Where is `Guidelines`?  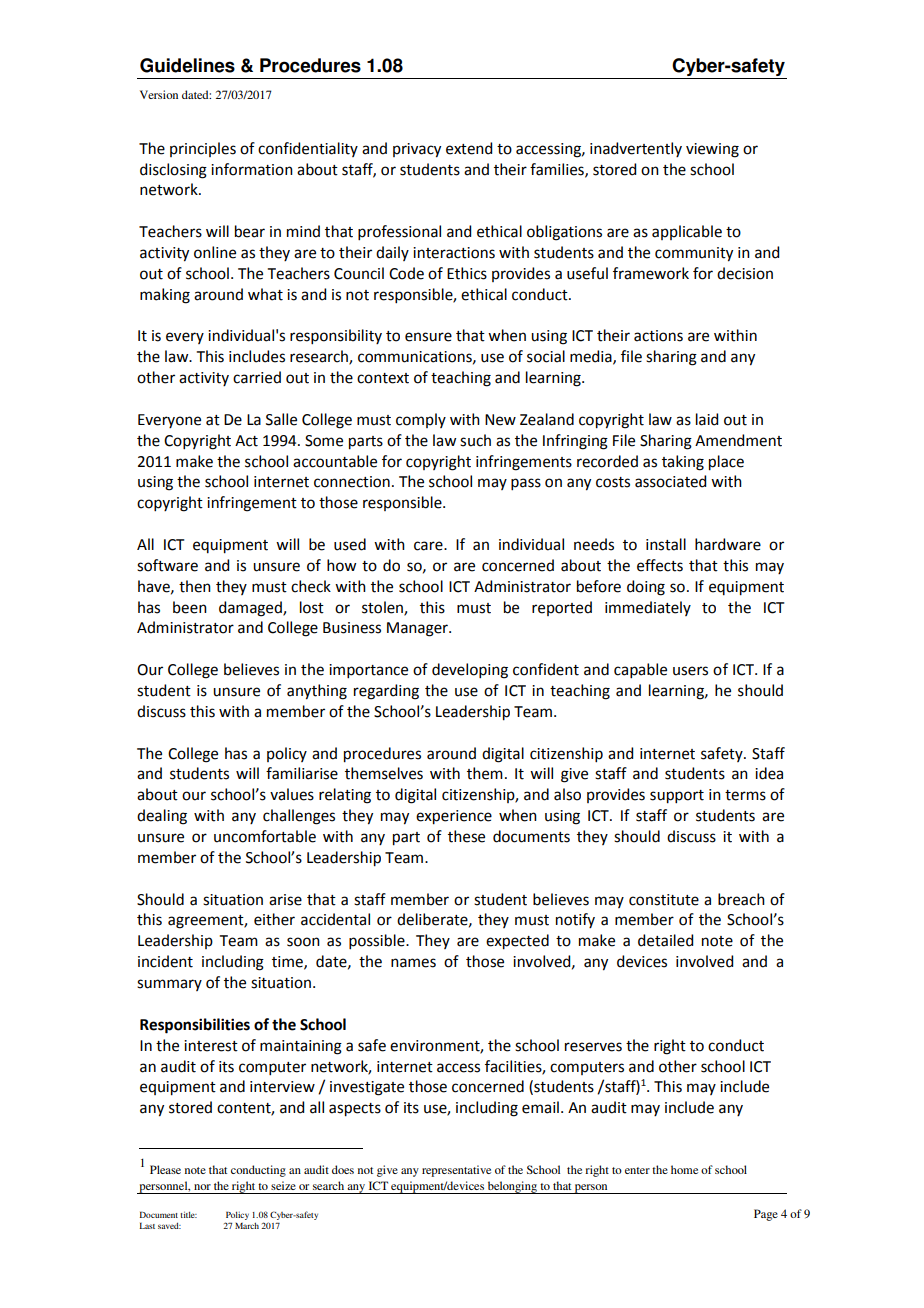
Guidelines is located at coordinates (187, 65).
